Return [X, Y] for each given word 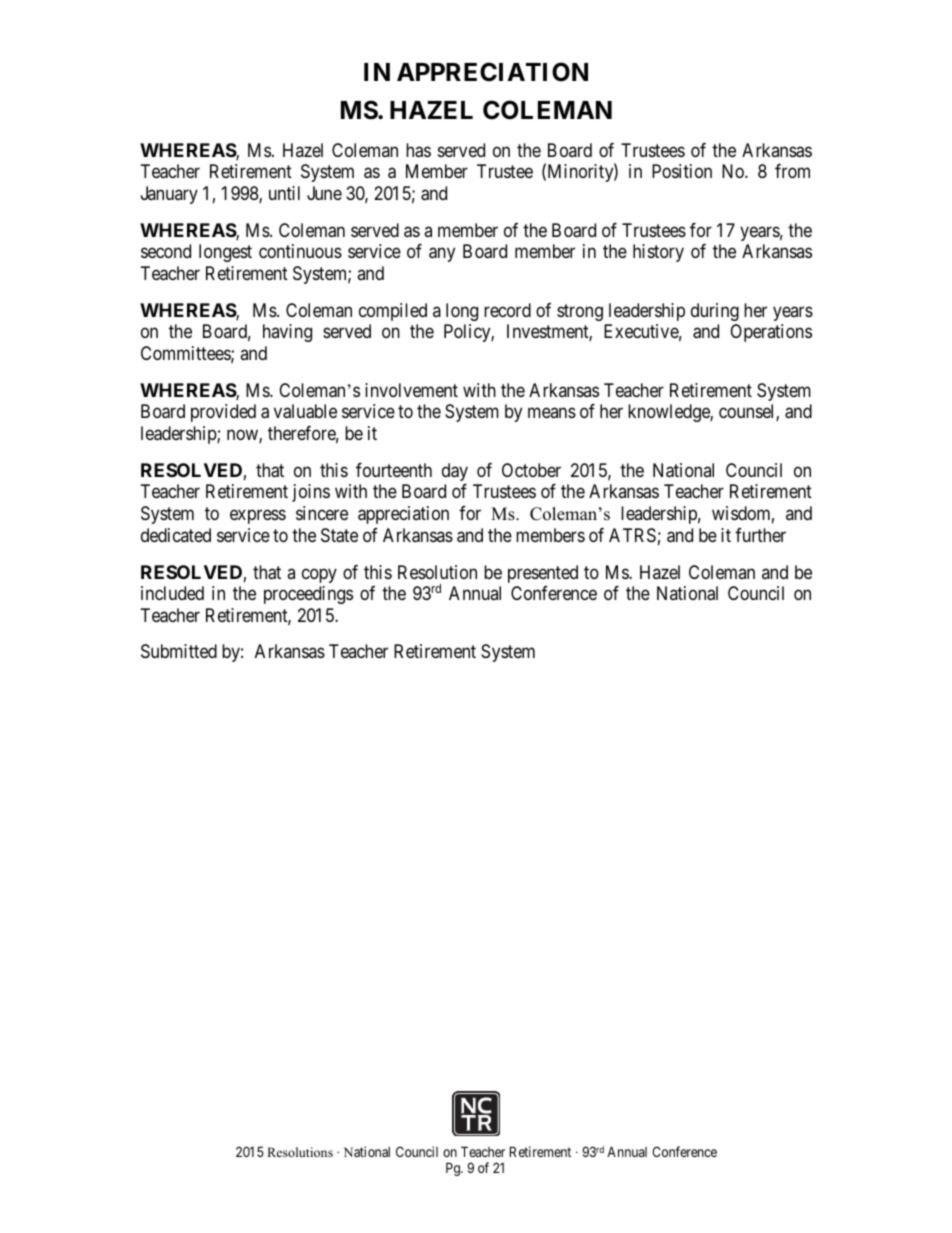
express [258, 516]
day [455, 472]
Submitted [179, 651]
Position [682, 171]
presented [543, 574]
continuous [300, 251]
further [760, 535]
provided [223, 413]
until [284, 193]
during [715, 312]
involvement [411, 390]
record [507, 310]
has [418, 150]
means [552, 413]
